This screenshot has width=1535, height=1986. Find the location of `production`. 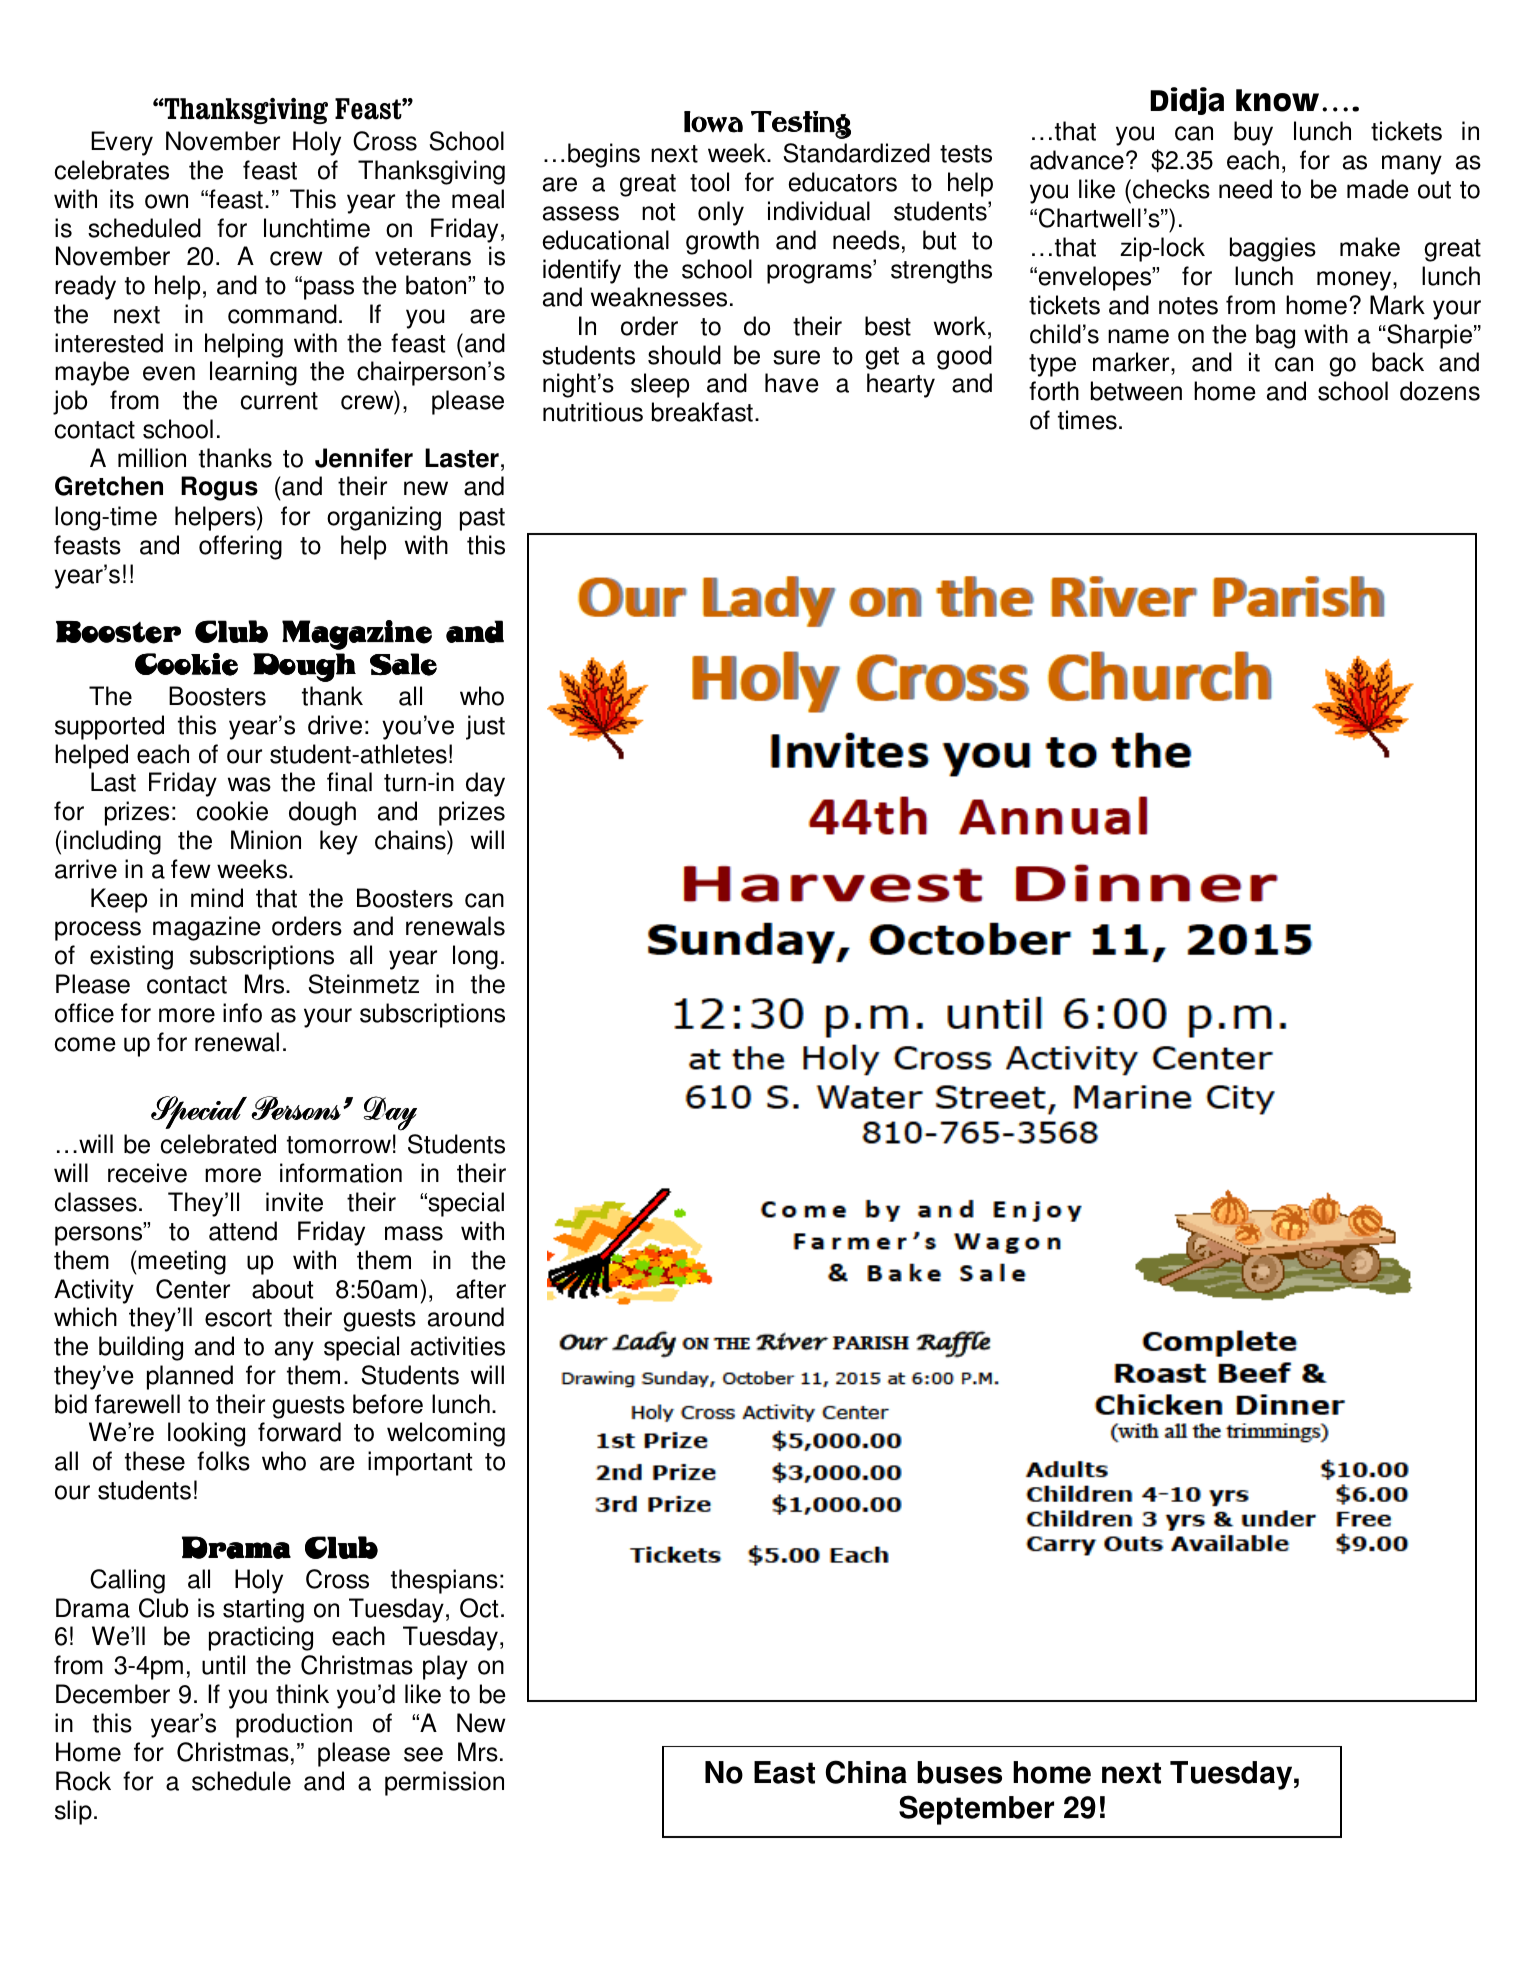

production is located at coordinates (294, 1725).
